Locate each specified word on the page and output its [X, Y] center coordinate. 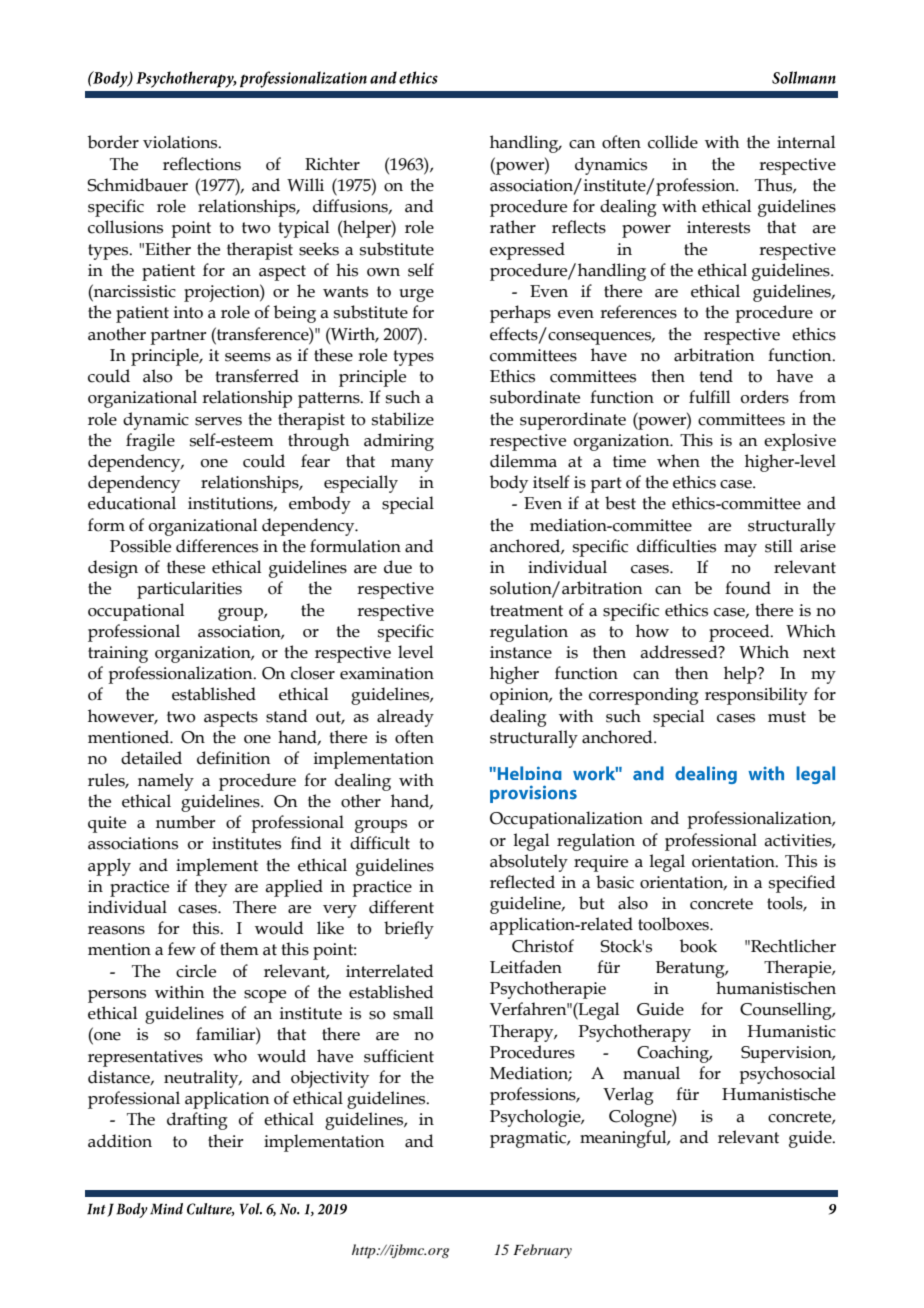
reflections [202, 164]
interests [718, 227]
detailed [151, 758]
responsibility [756, 696]
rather [513, 227]
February [542, 1251]
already [405, 718]
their [225, 1141]
